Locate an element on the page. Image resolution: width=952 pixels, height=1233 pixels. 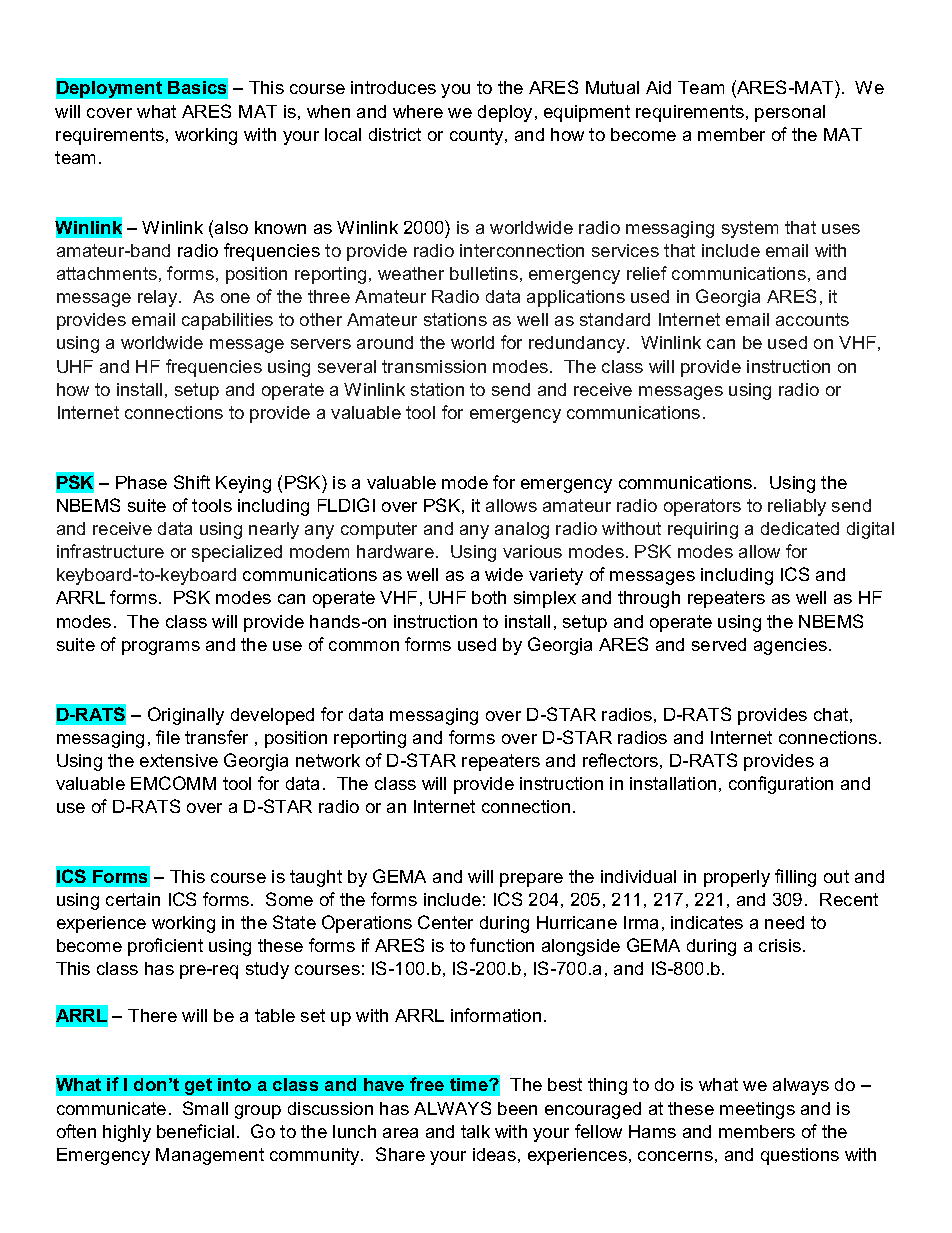
when is located at coordinates (328, 111).
